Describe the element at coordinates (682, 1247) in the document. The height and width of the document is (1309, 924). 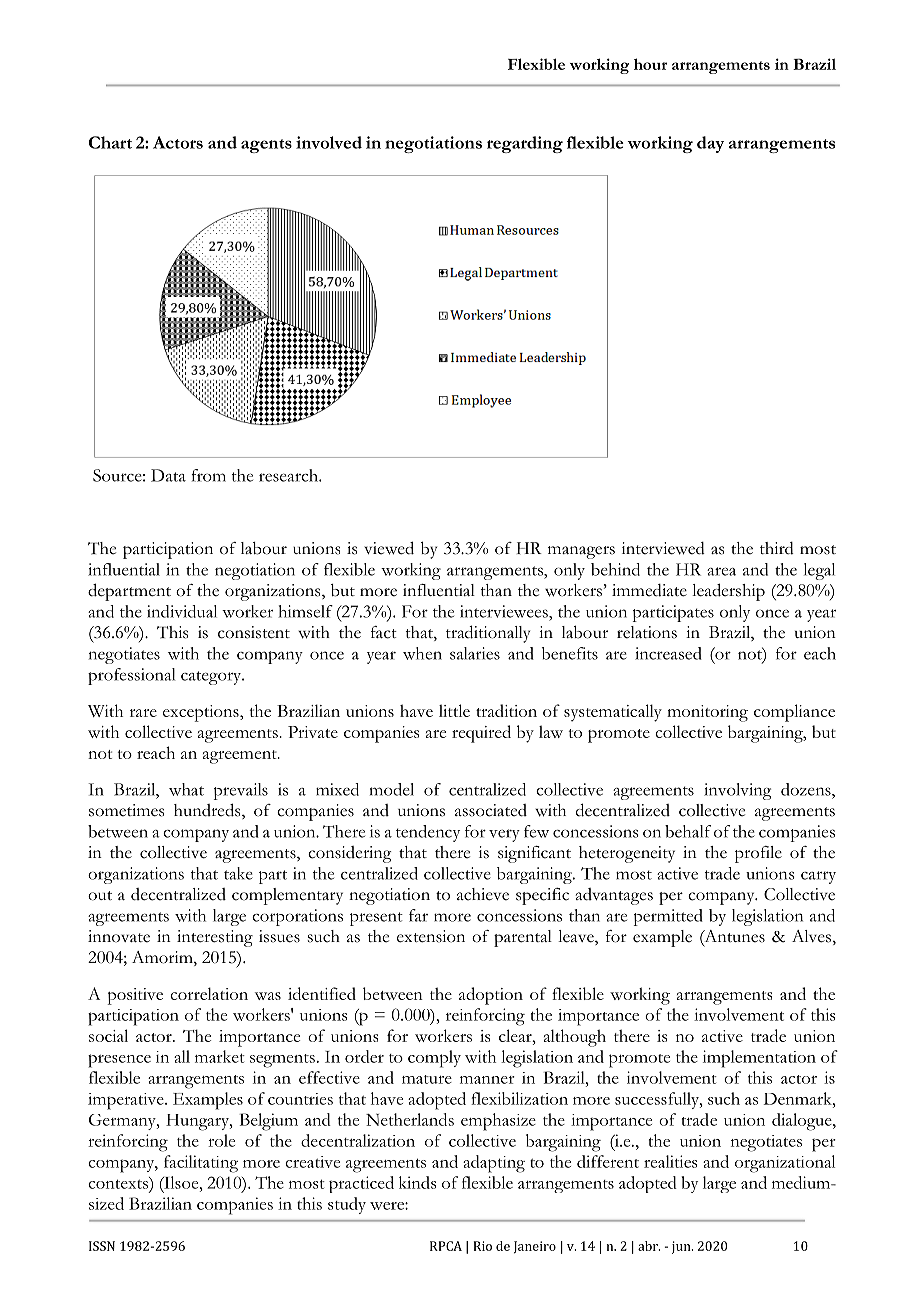
I see `jun` at that location.
